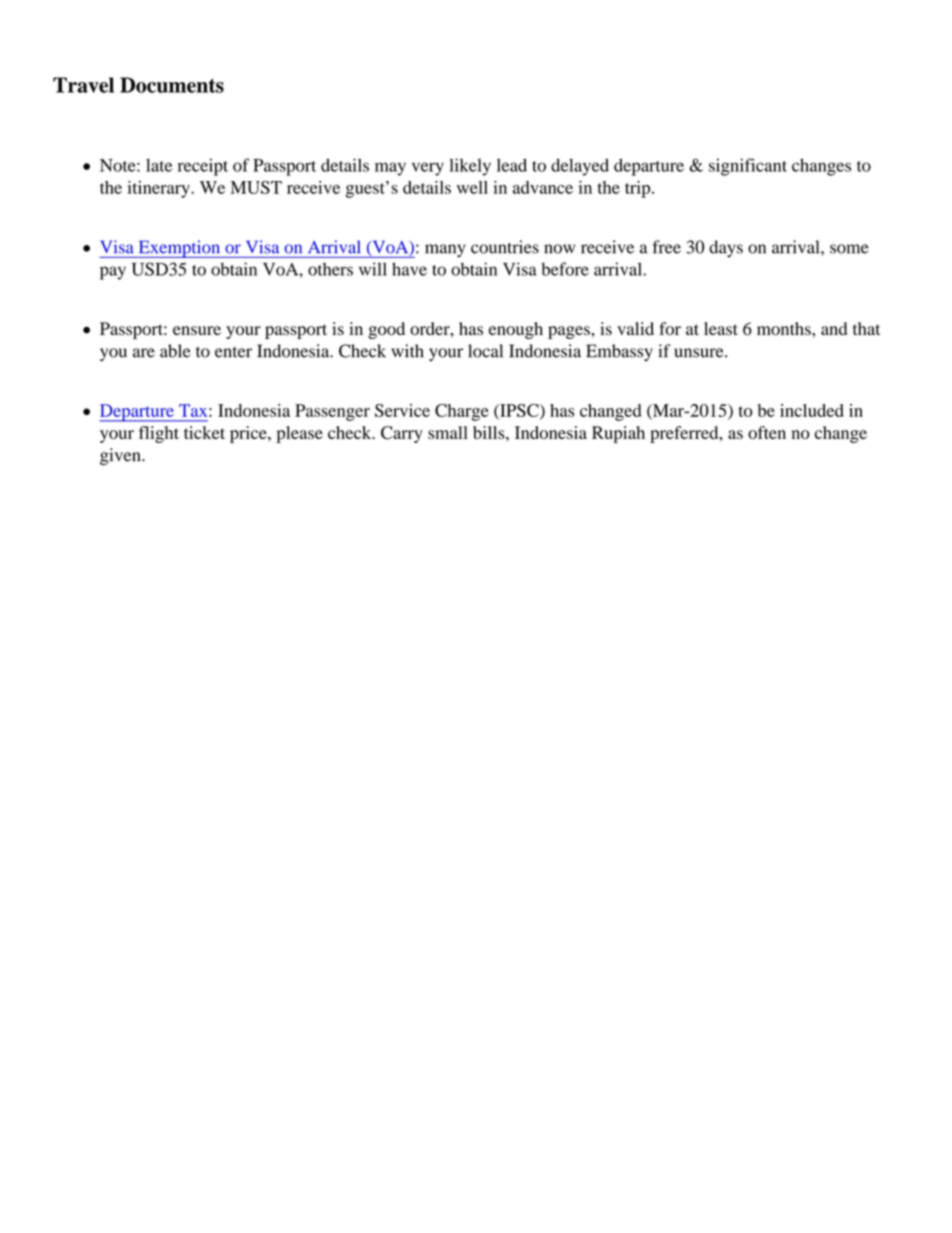 Image resolution: width=952 pixels, height=1233 pixels. What do you see at coordinates (197, 330) in the image?
I see `ensure` at bounding box center [197, 330].
